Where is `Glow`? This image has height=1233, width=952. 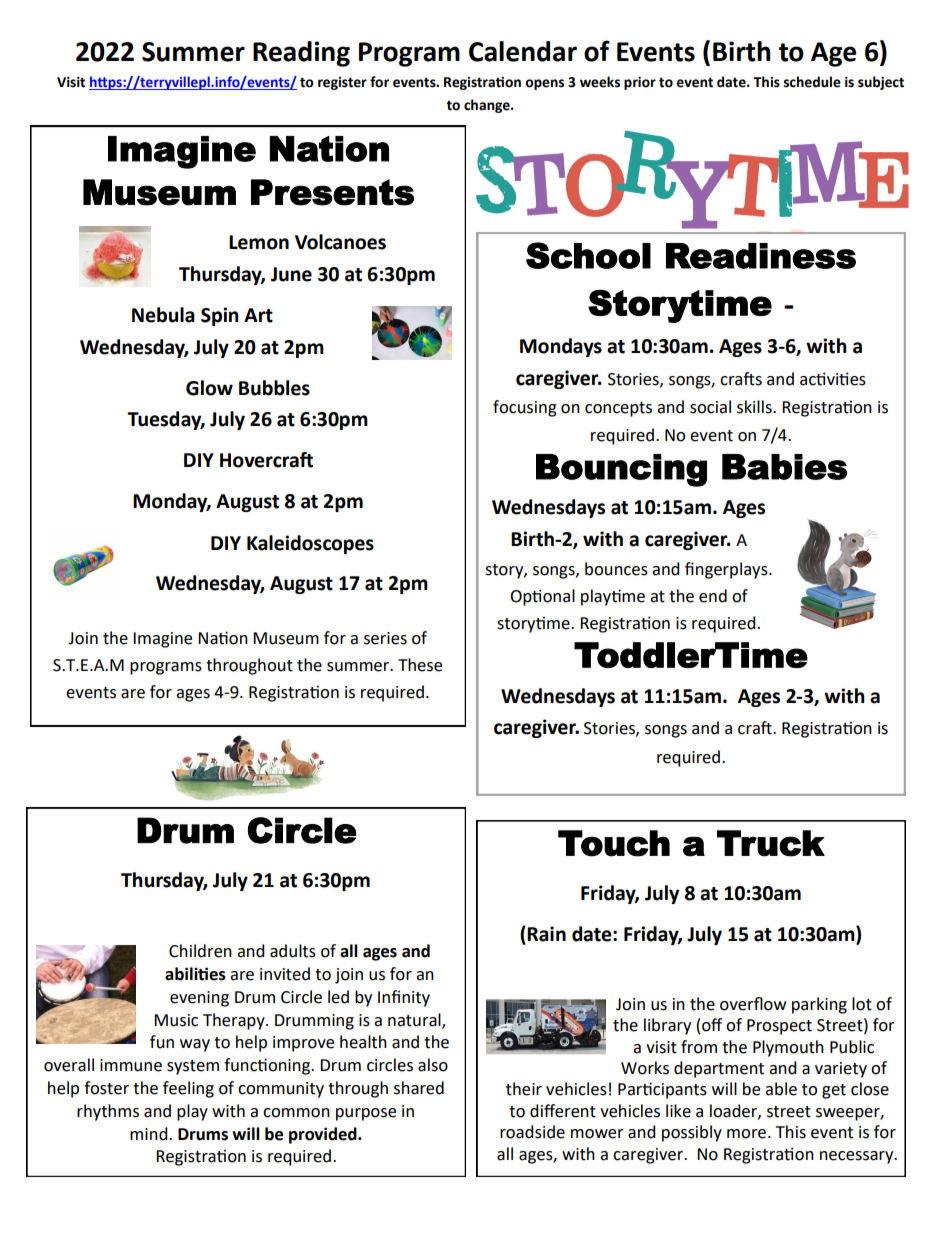 Glow is located at coordinates (209, 388).
